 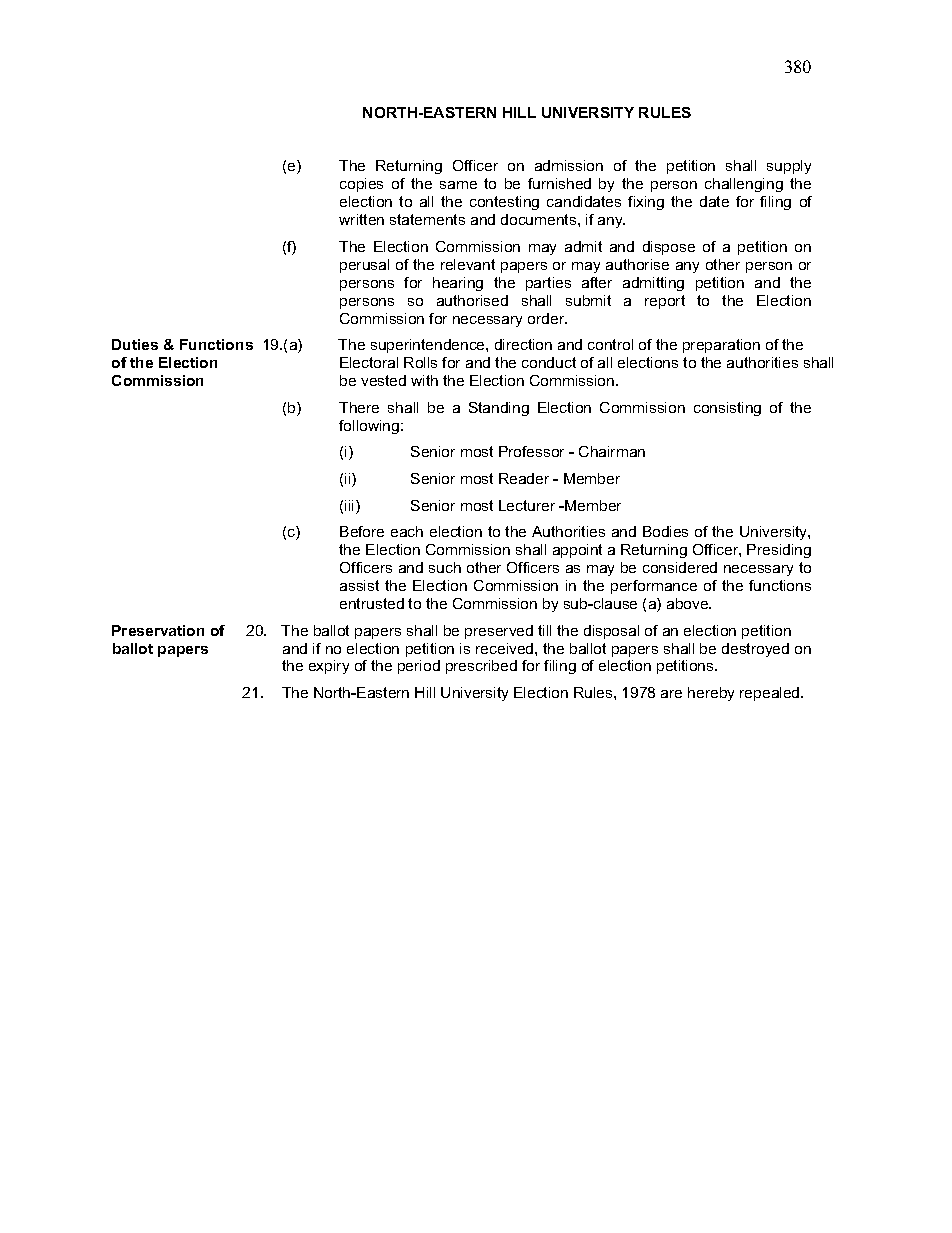 I want to click on same, so click(x=458, y=185).
